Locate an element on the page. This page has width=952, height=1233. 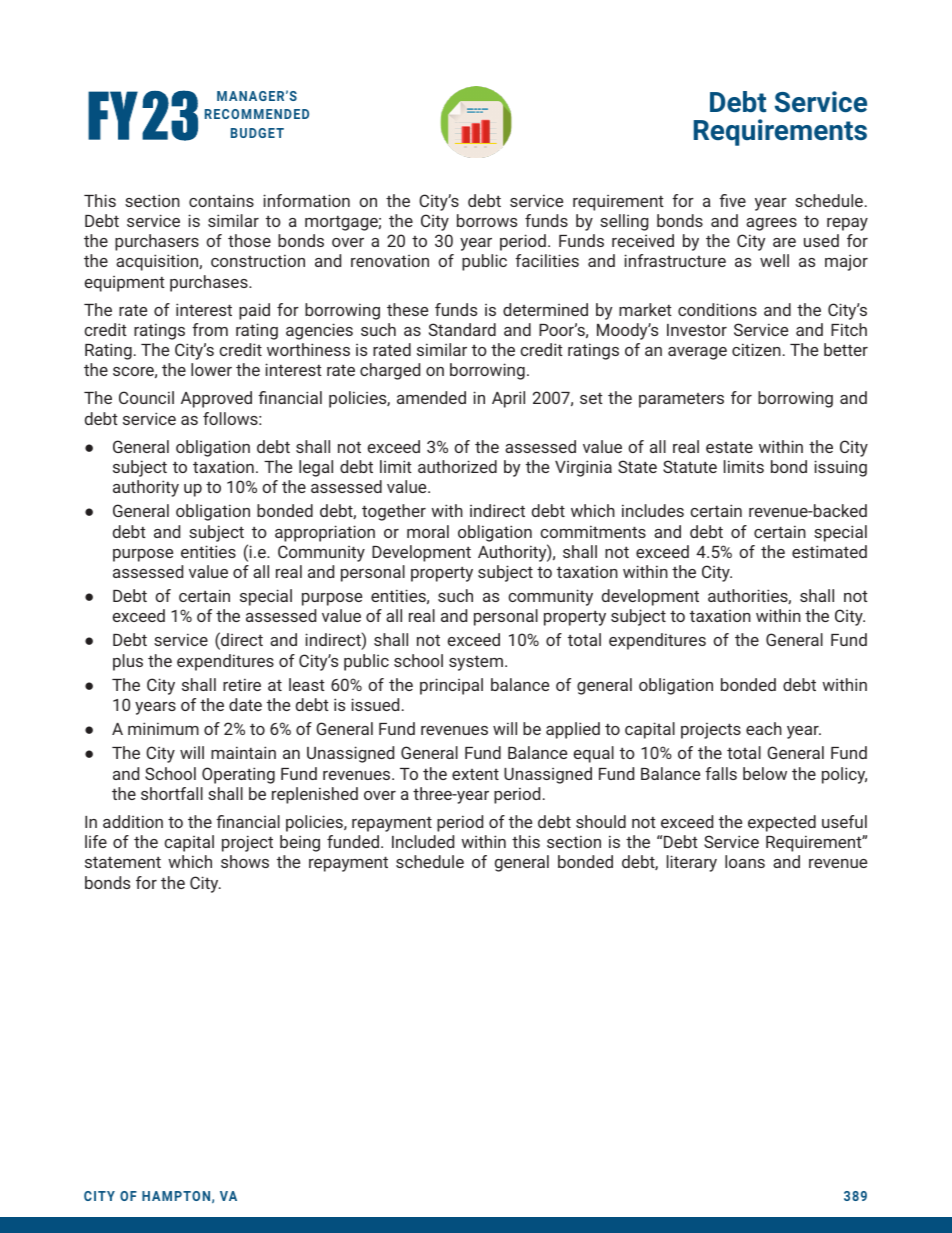
system is located at coordinates (476, 663).
